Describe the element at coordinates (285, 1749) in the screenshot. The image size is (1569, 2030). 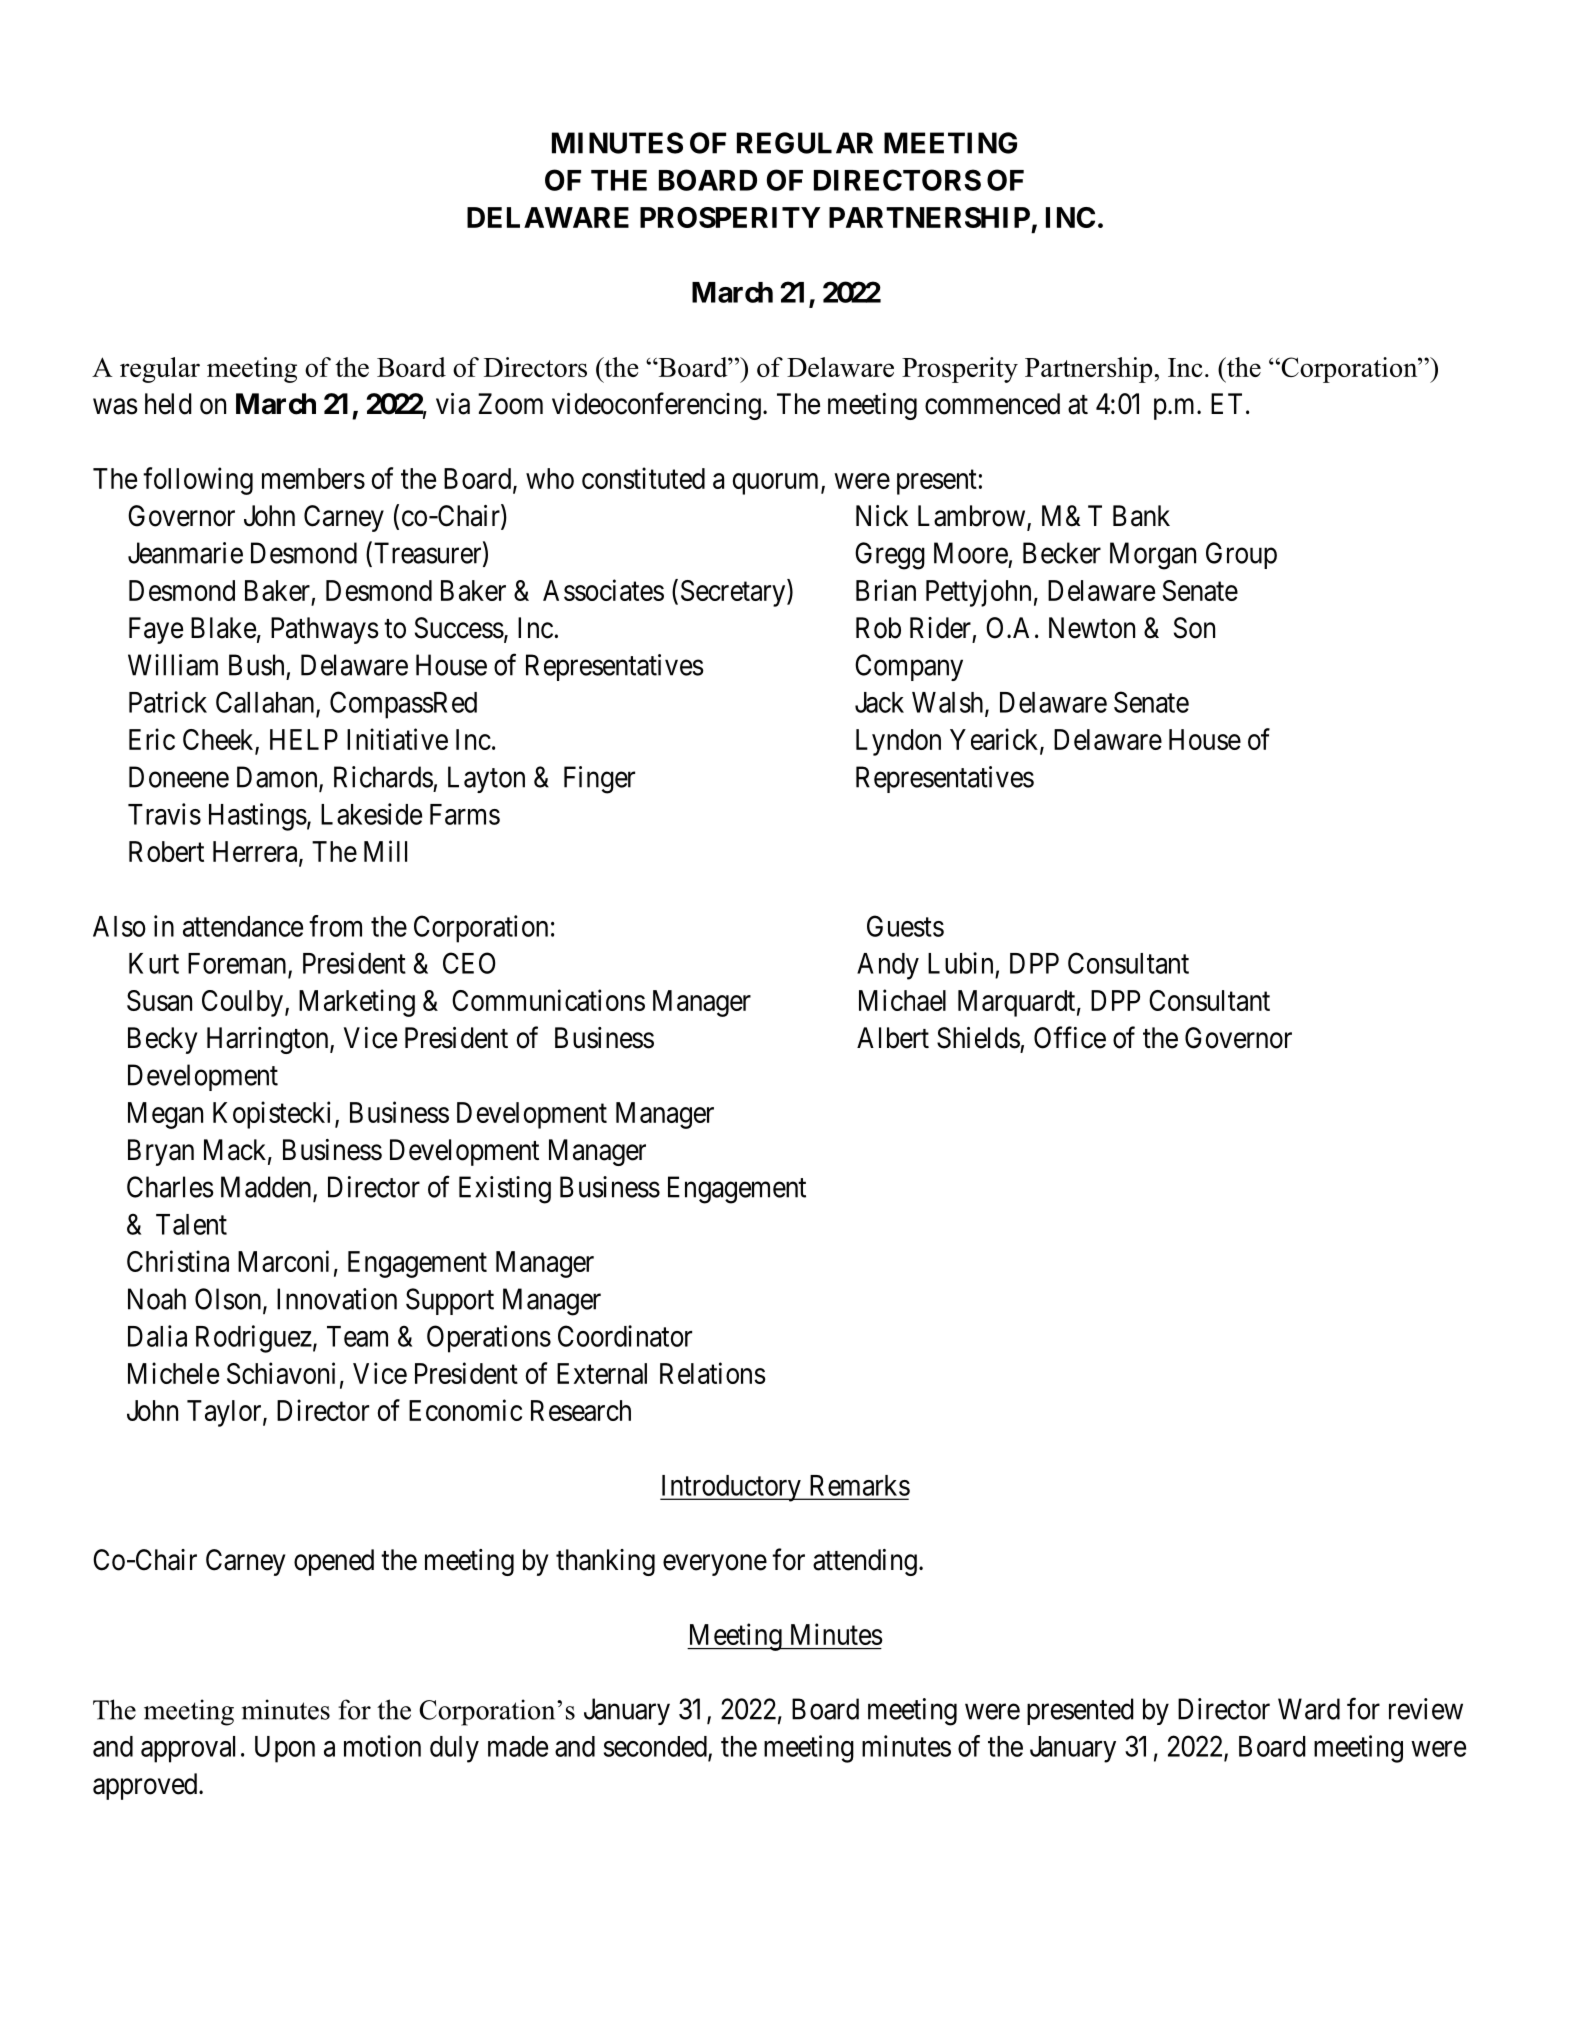
I see `Upon` at that location.
